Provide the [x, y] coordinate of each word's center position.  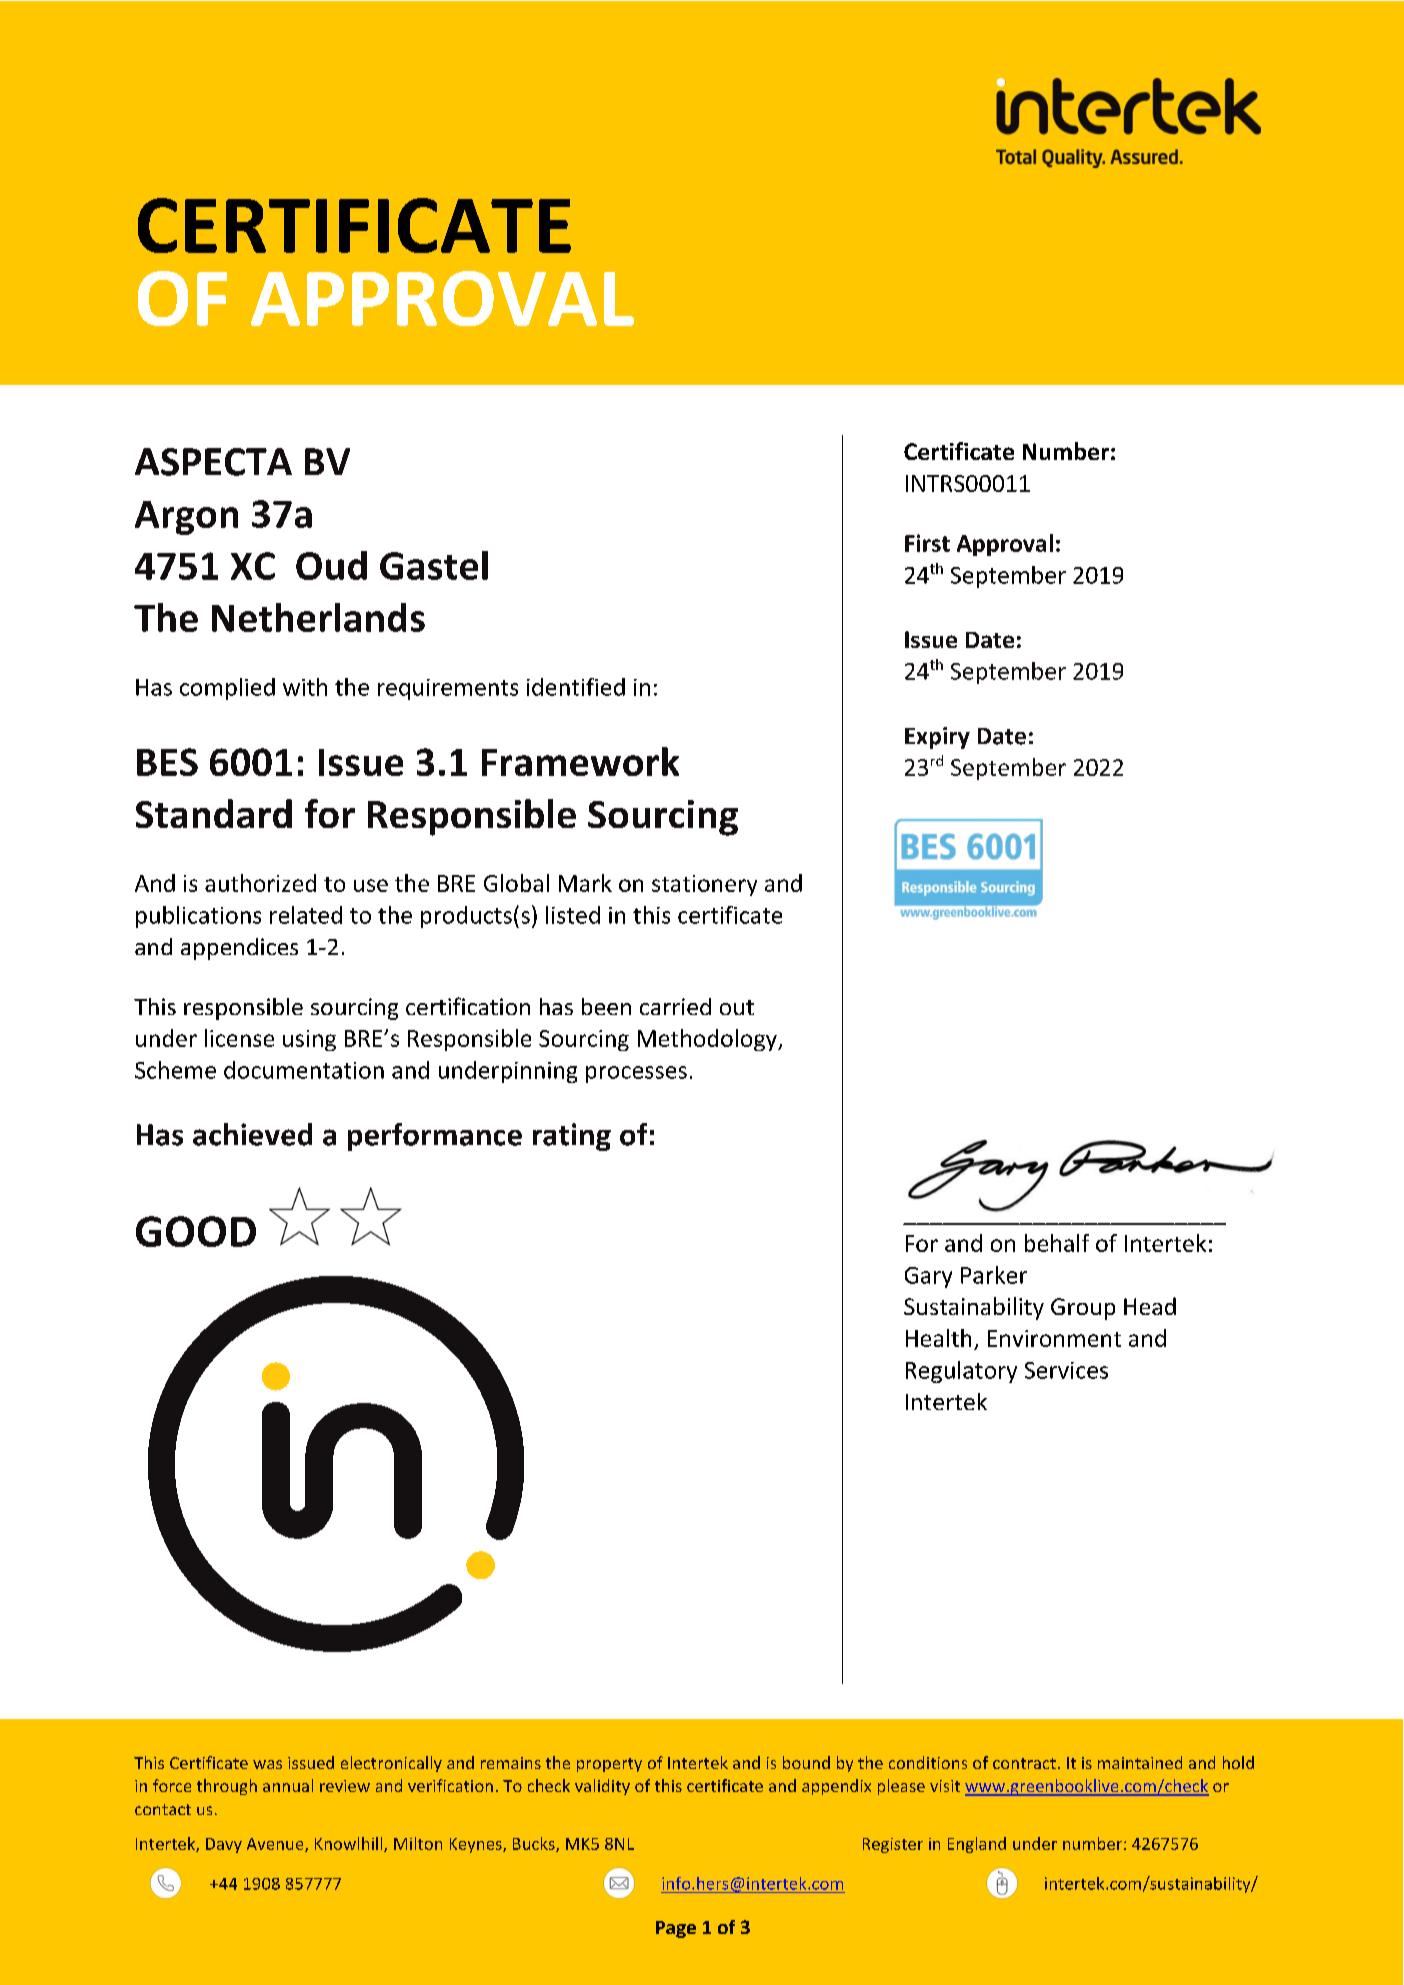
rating [572, 1137]
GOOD [196, 1231]
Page [676, 1929]
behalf [1057, 1243]
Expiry [937, 738]
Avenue [276, 1845]
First [927, 543]
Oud [331, 565]
